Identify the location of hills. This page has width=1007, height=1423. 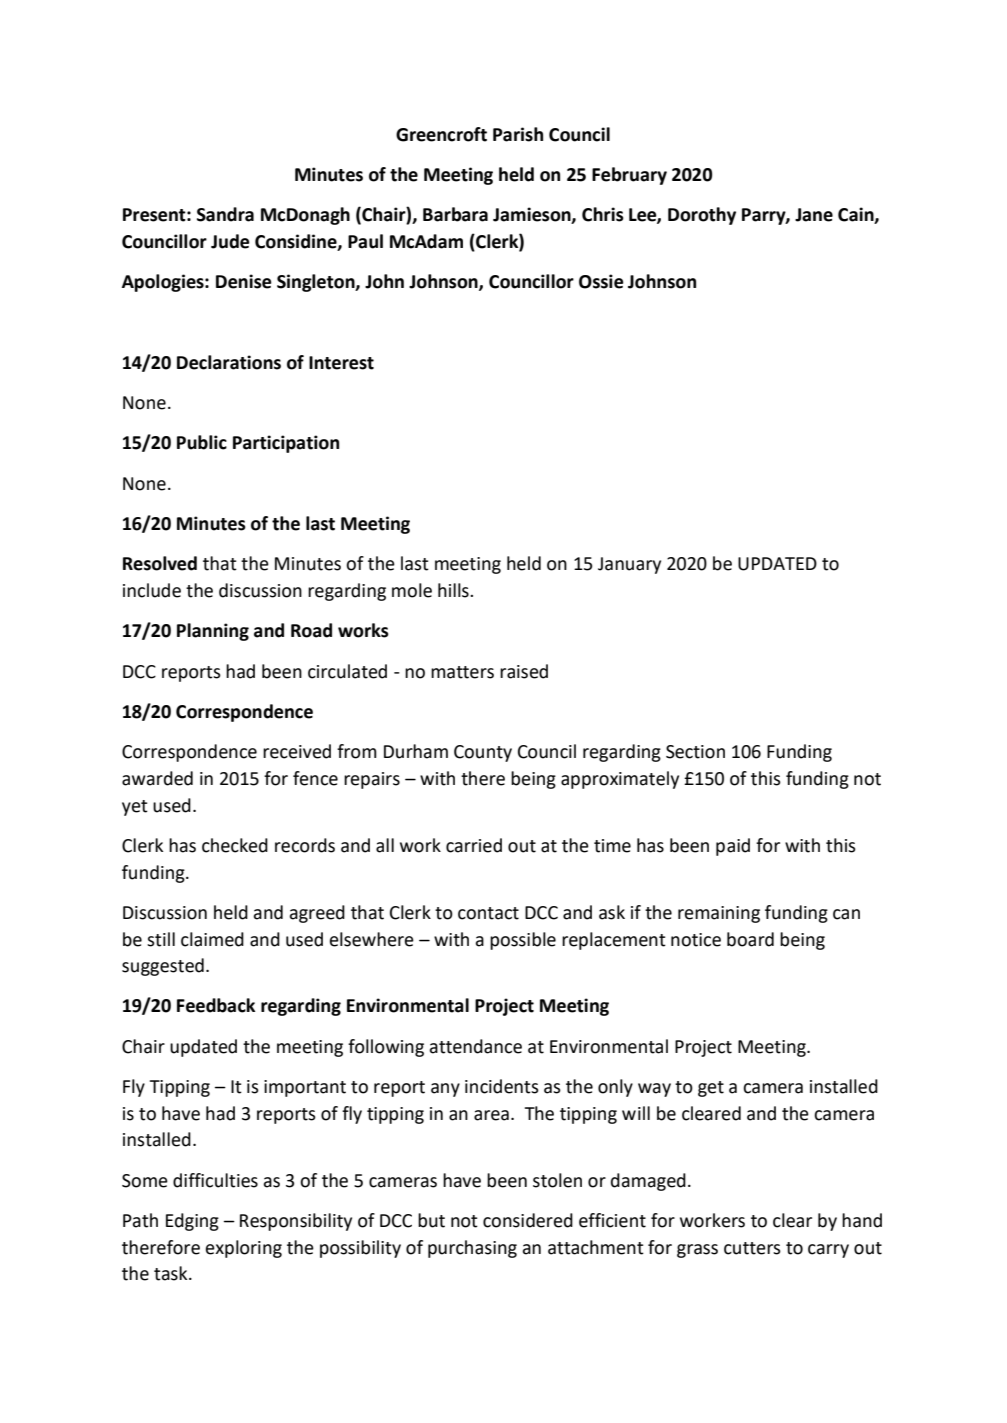
(454, 590).
